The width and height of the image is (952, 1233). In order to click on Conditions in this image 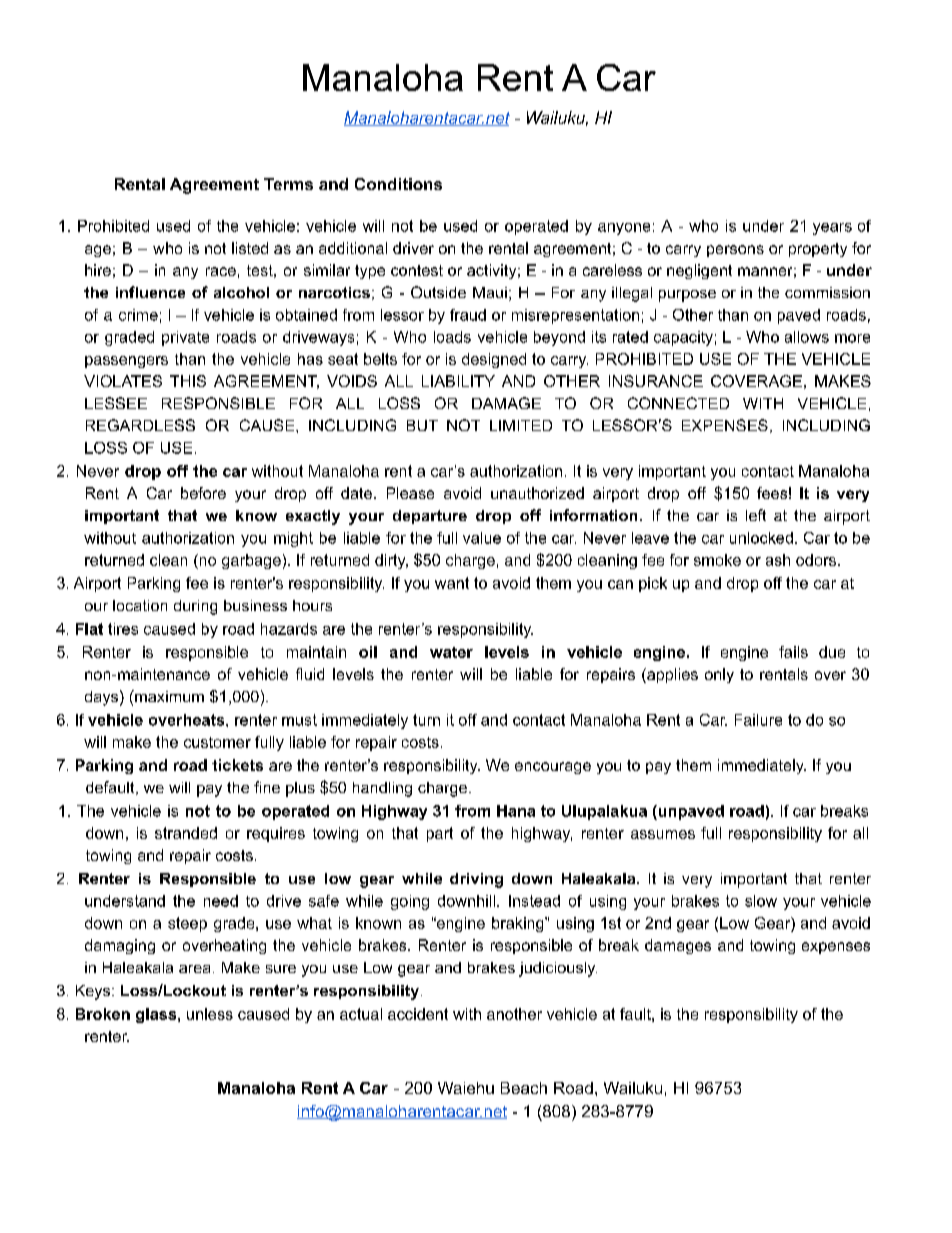, I will do `click(398, 184)`.
